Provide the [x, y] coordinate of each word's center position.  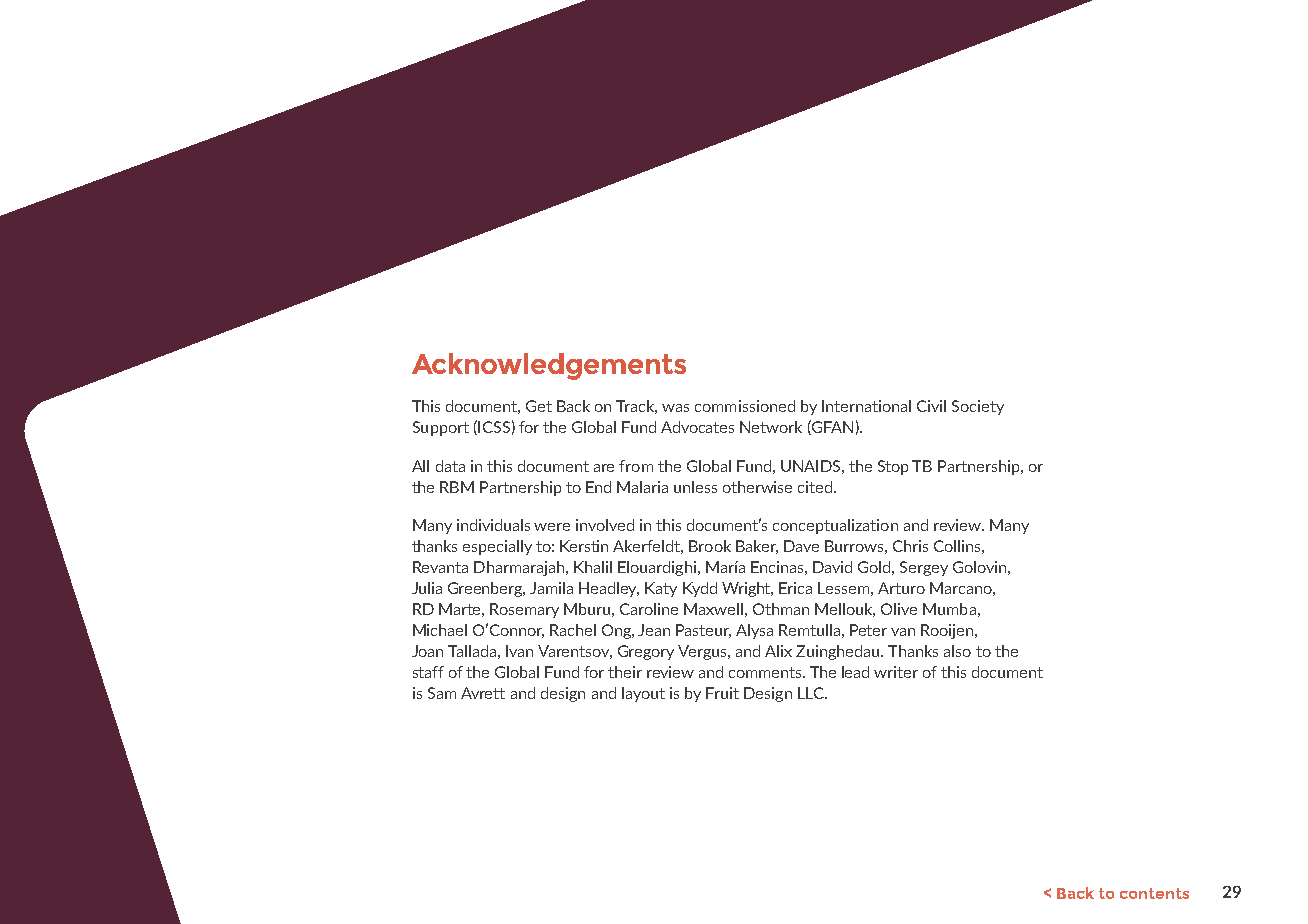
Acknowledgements [549, 366]
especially [497, 547]
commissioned [745, 406]
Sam [442, 693]
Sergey [924, 568]
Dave [801, 546]
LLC [812, 693]
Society [978, 407]
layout [643, 694]
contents [1154, 893]
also [957, 651]
